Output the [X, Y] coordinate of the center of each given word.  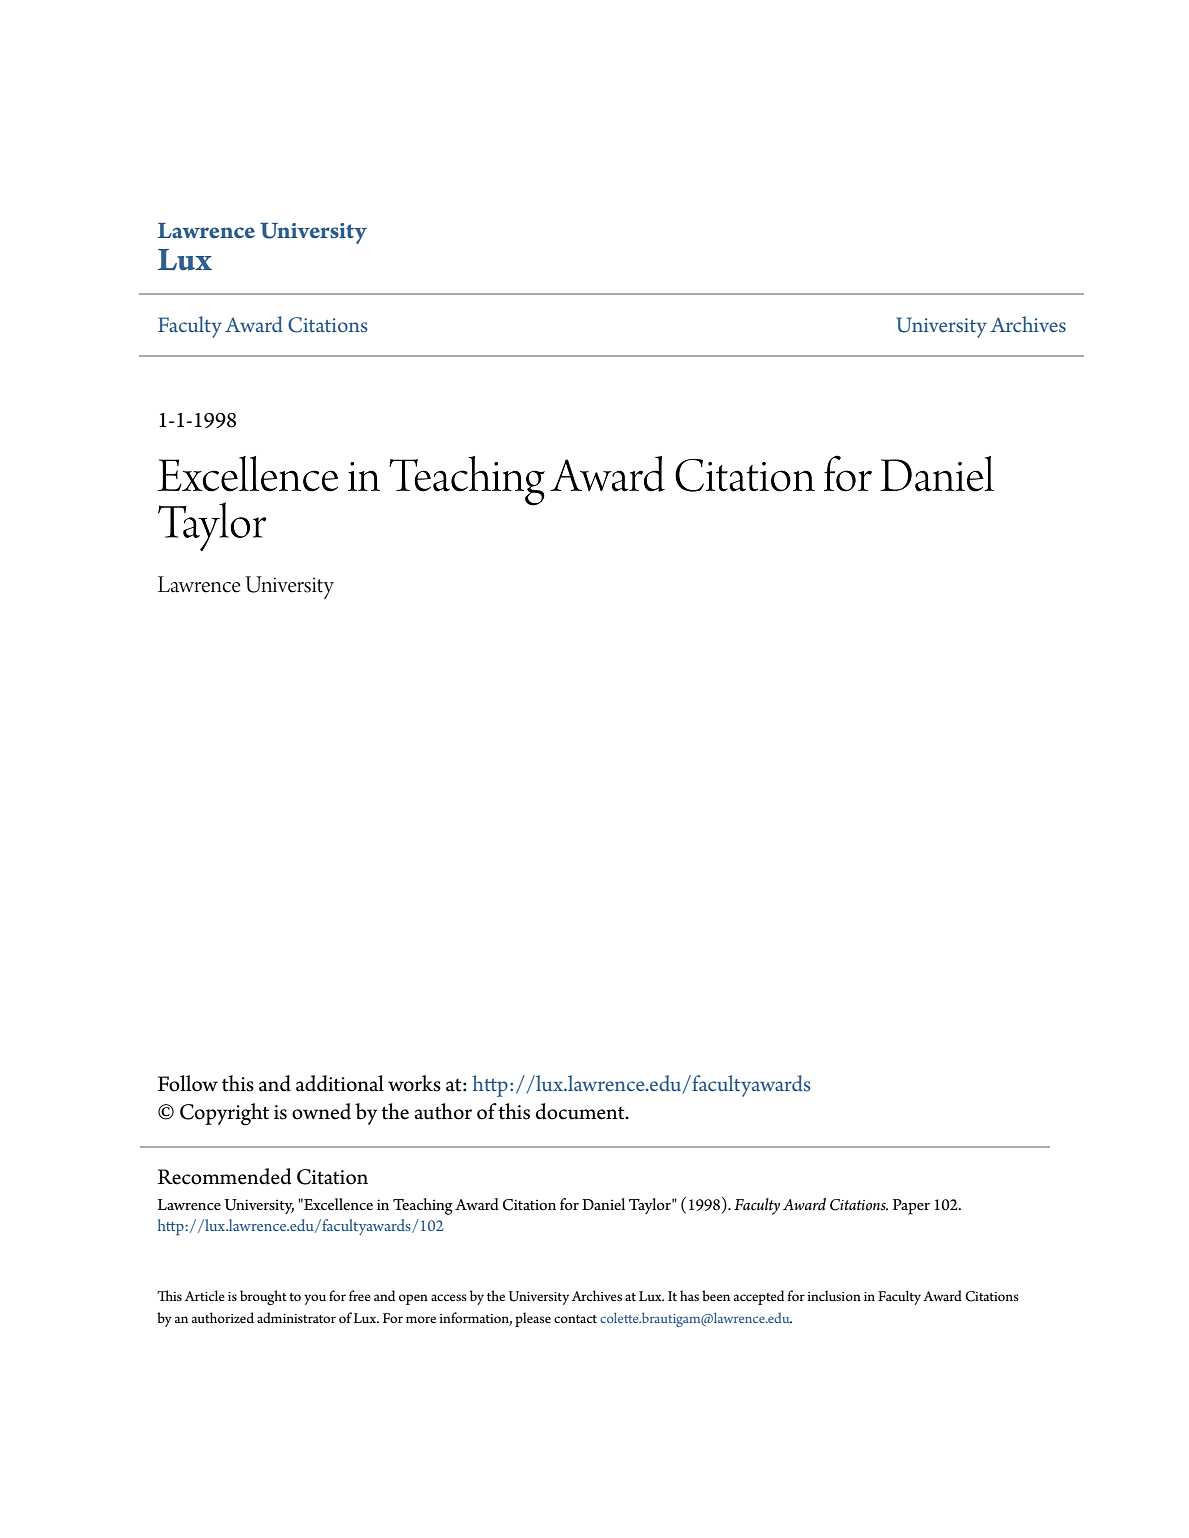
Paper [911, 1207]
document [581, 1111]
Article [204, 1295]
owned [321, 1111]
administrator [296, 1317]
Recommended [225, 1176]
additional [340, 1083]
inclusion [834, 1295]
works [414, 1083]
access [449, 1297]
